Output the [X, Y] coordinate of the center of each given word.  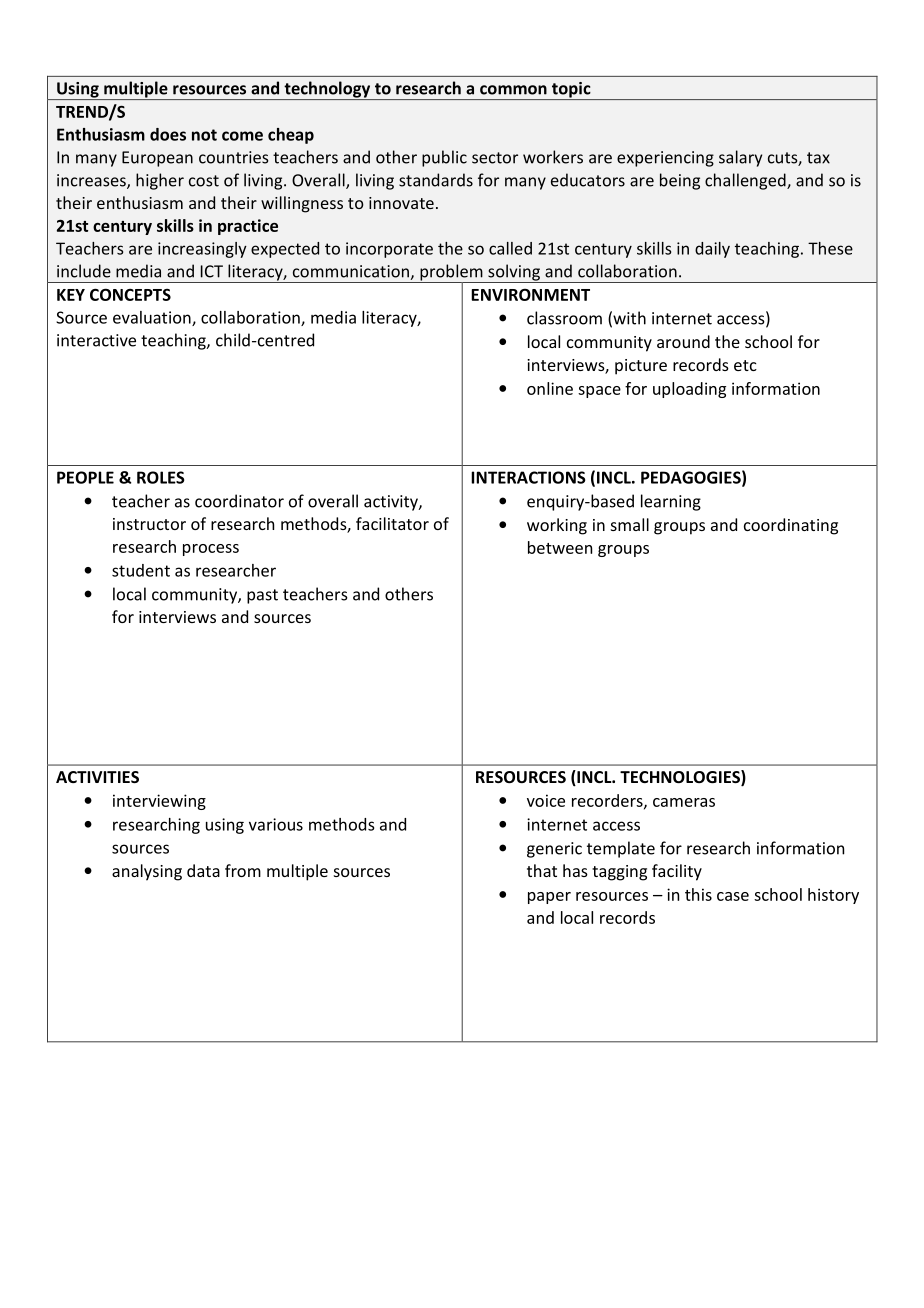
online [550, 388]
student [141, 570]
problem [451, 273]
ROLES [161, 477]
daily [712, 250]
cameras [684, 802]
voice [546, 800]
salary [740, 158]
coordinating [791, 526]
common [513, 90]
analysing [147, 872]
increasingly [202, 250]
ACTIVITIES [97, 777]
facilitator [392, 523]
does [168, 134]
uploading [689, 390]
